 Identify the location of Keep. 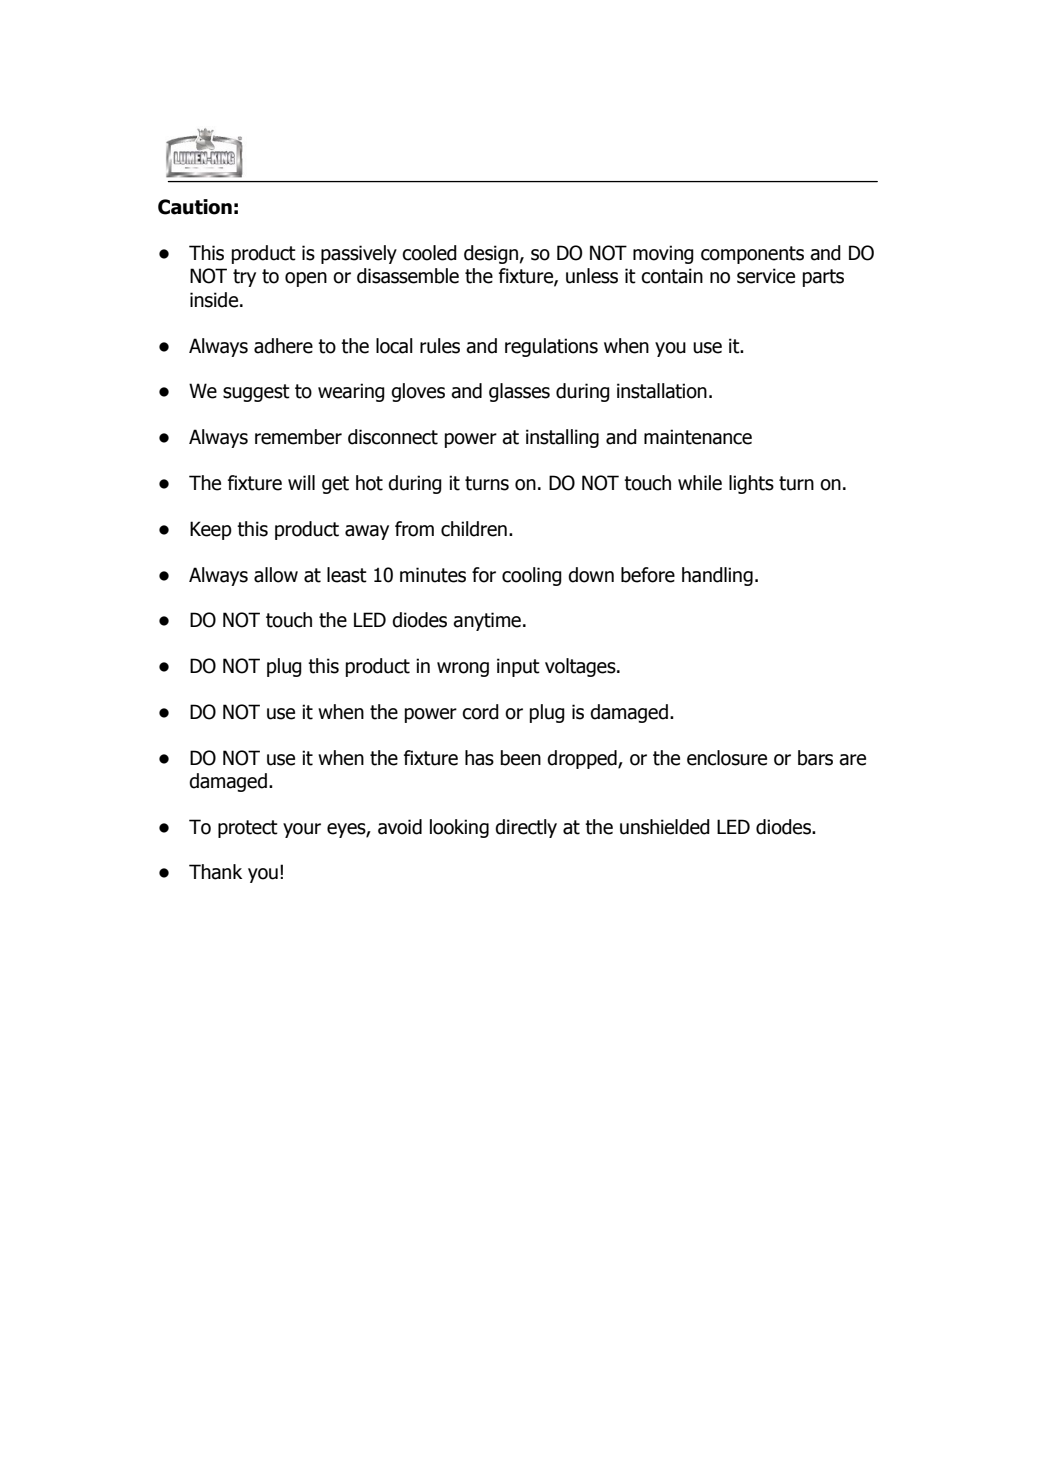
(211, 530).
